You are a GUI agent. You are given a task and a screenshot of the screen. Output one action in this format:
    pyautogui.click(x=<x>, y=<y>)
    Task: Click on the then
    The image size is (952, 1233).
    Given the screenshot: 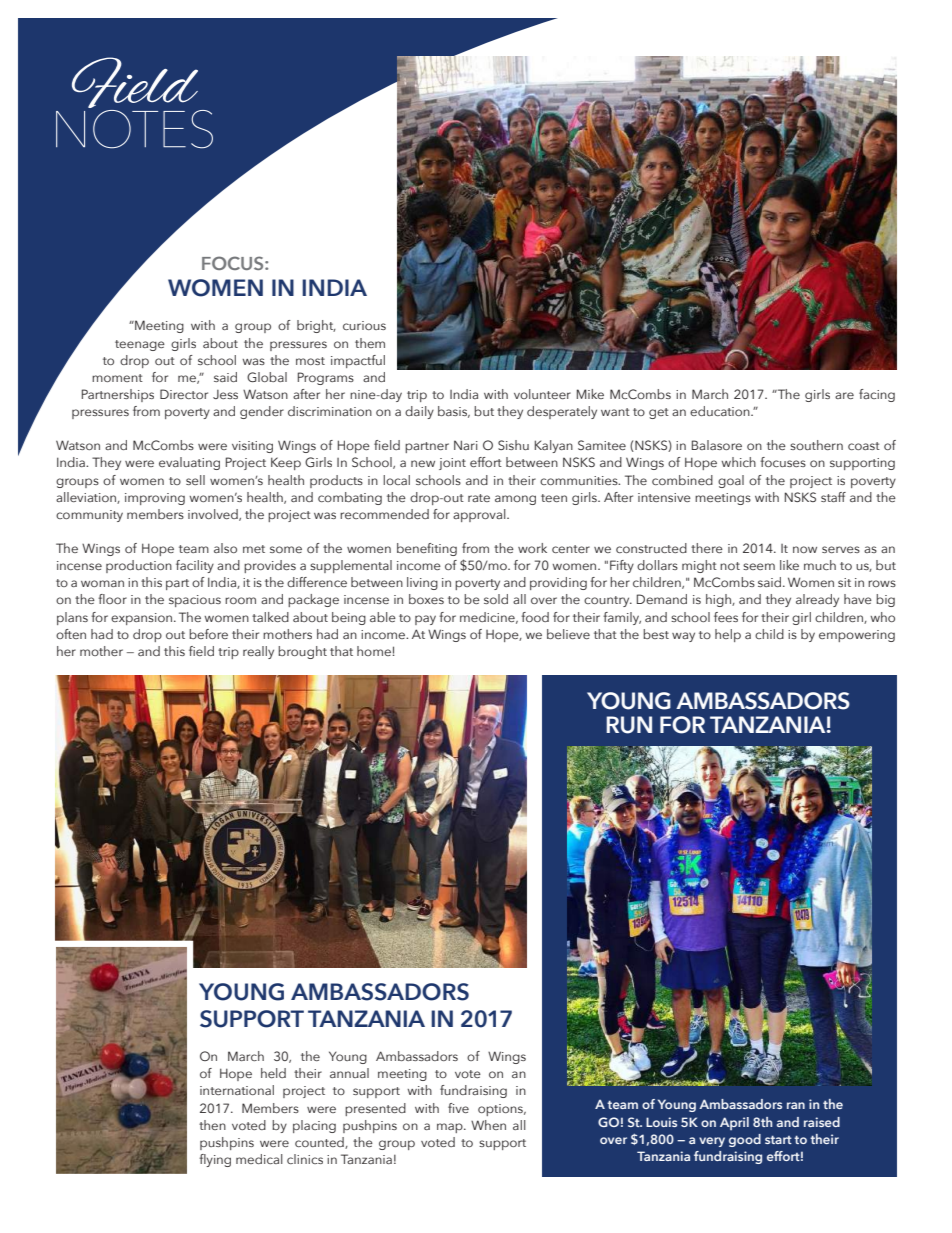 What is the action you would take?
    pyautogui.click(x=212, y=1125)
